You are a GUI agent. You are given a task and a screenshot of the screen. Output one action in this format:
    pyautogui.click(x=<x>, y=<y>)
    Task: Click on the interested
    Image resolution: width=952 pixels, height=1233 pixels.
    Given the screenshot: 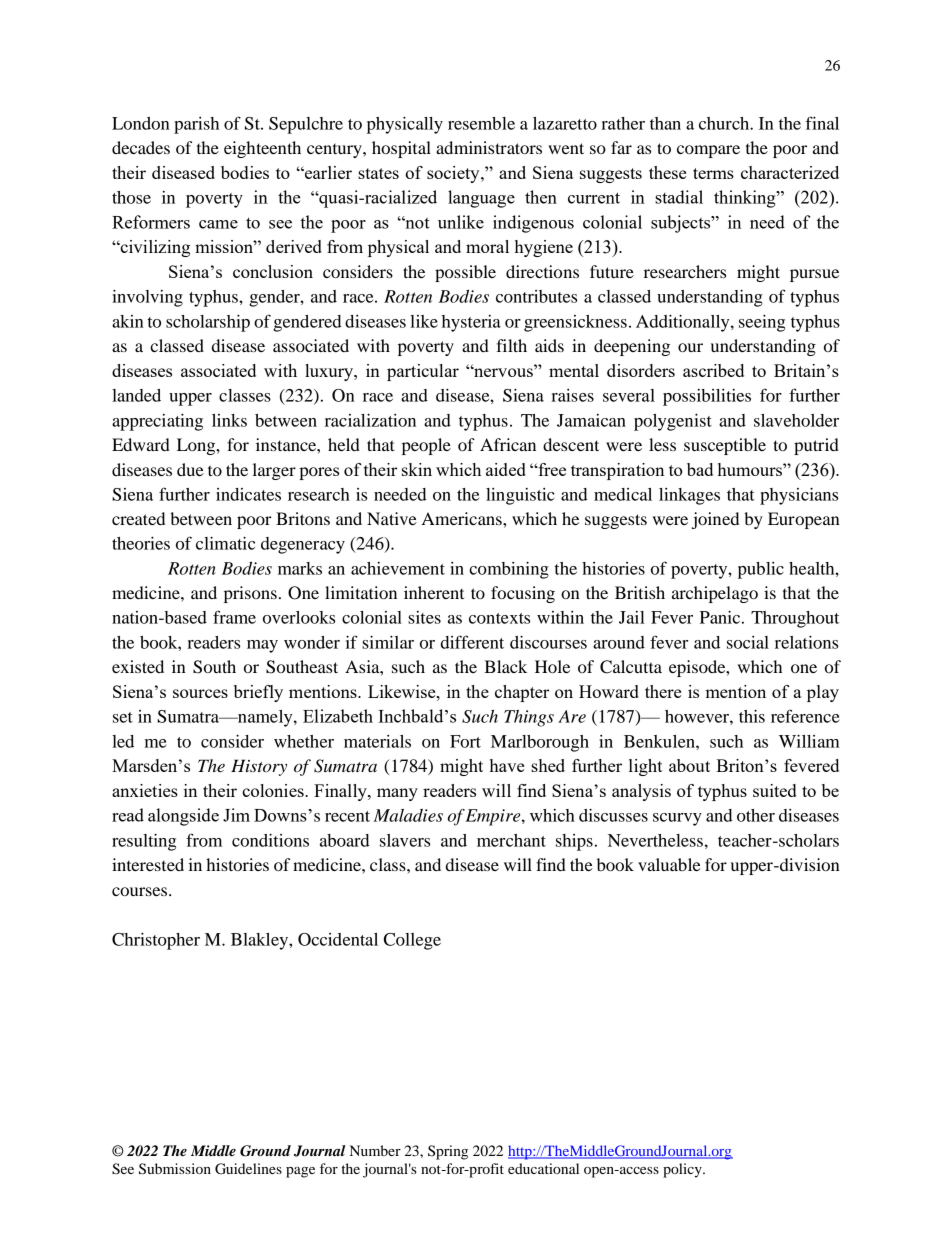 What is the action you would take?
    pyautogui.click(x=148, y=864)
